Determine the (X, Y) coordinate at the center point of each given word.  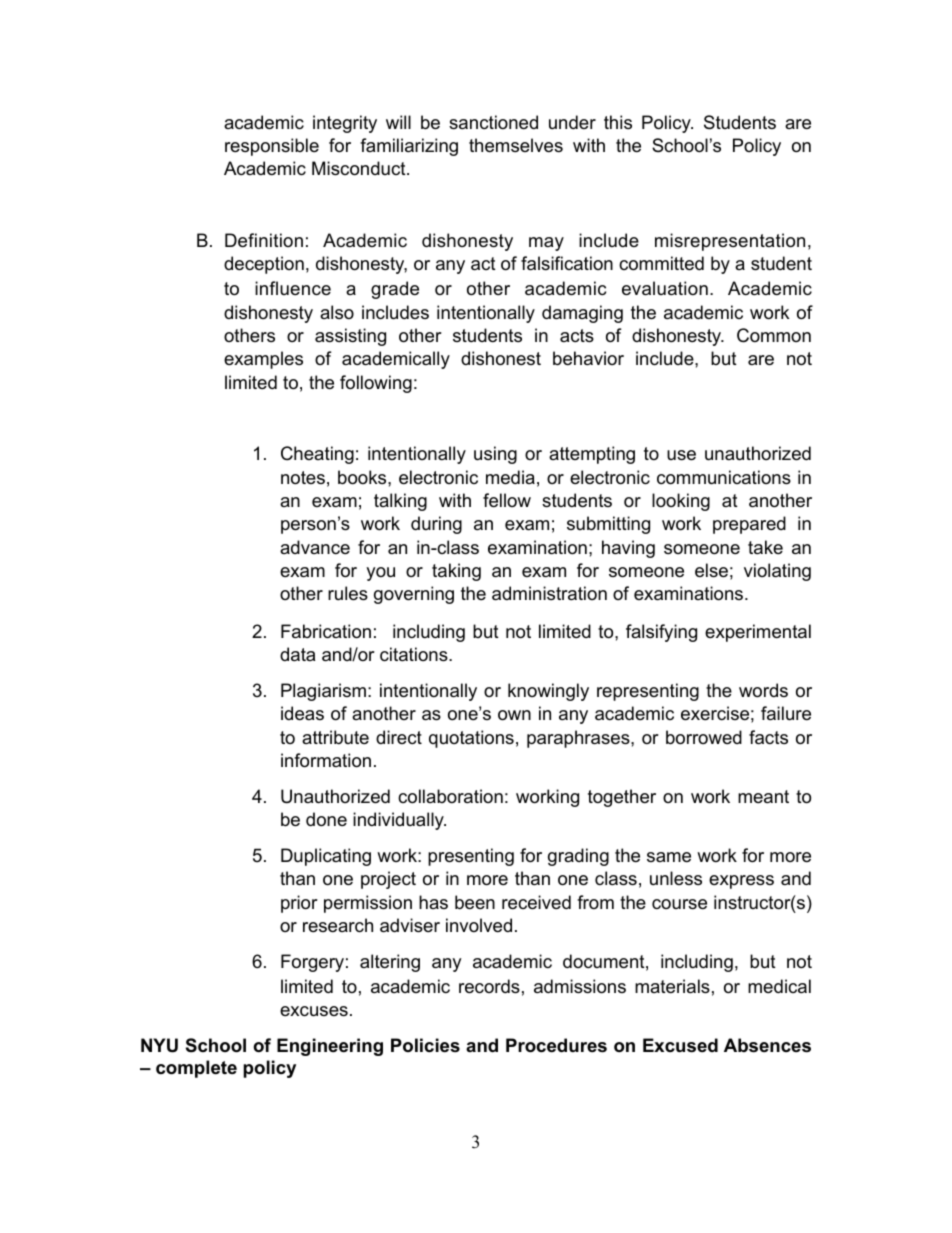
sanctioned (493, 122)
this (618, 122)
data (297, 654)
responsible (272, 147)
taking (456, 572)
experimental (758, 633)
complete (196, 1069)
